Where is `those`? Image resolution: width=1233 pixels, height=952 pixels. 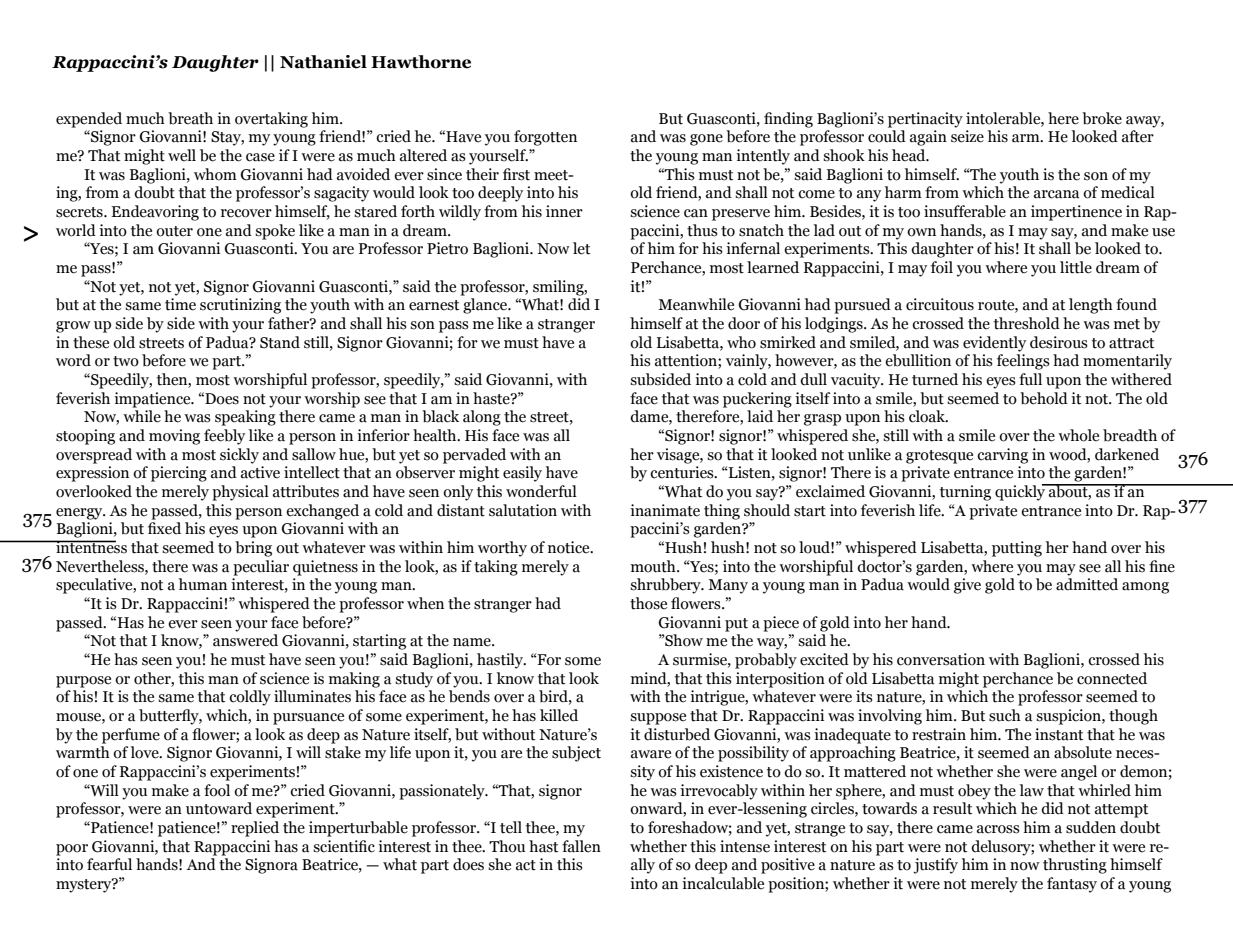 those is located at coordinates (648, 603).
